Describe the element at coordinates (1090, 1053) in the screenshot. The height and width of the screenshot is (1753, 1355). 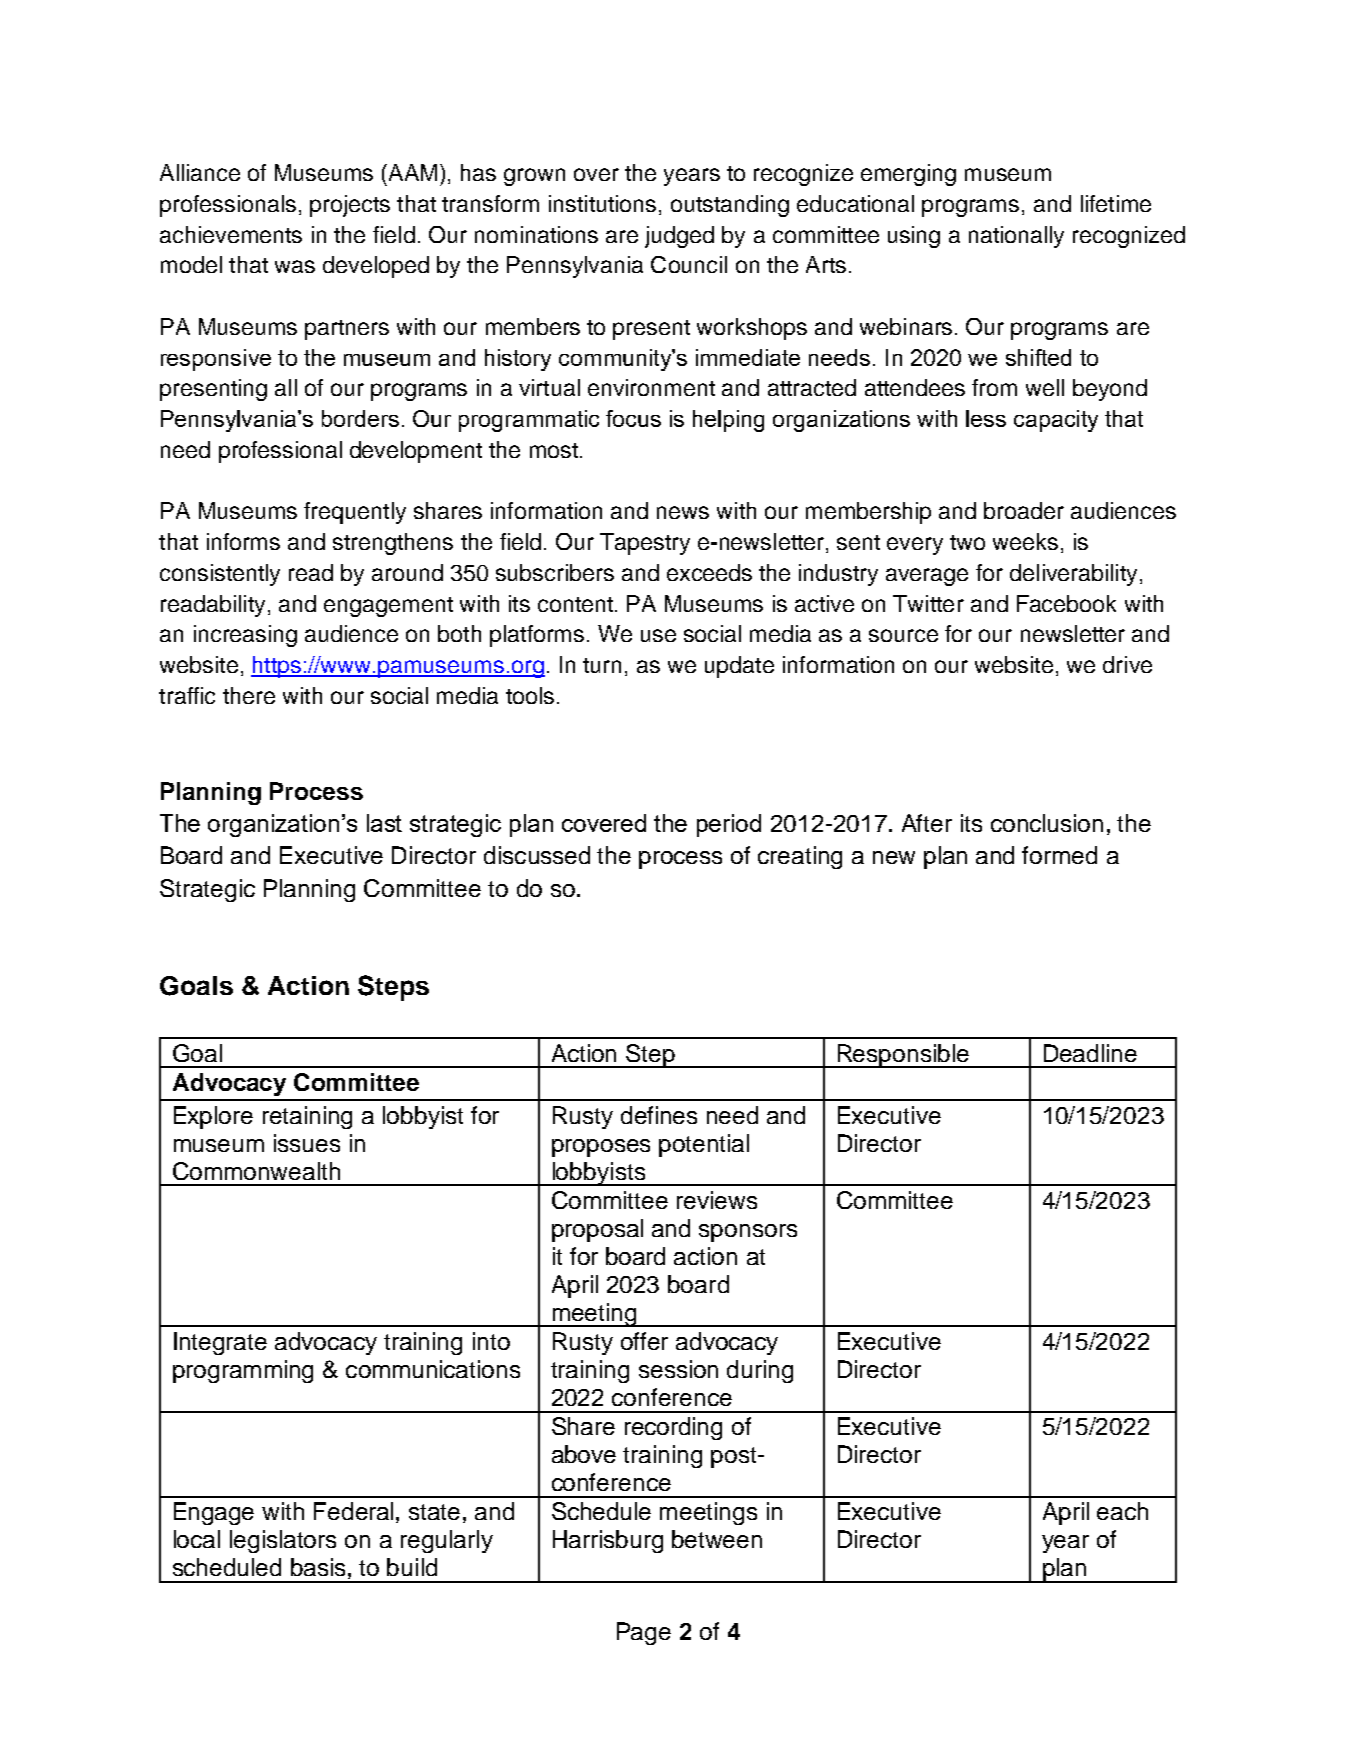
I see `Deadline` at that location.
